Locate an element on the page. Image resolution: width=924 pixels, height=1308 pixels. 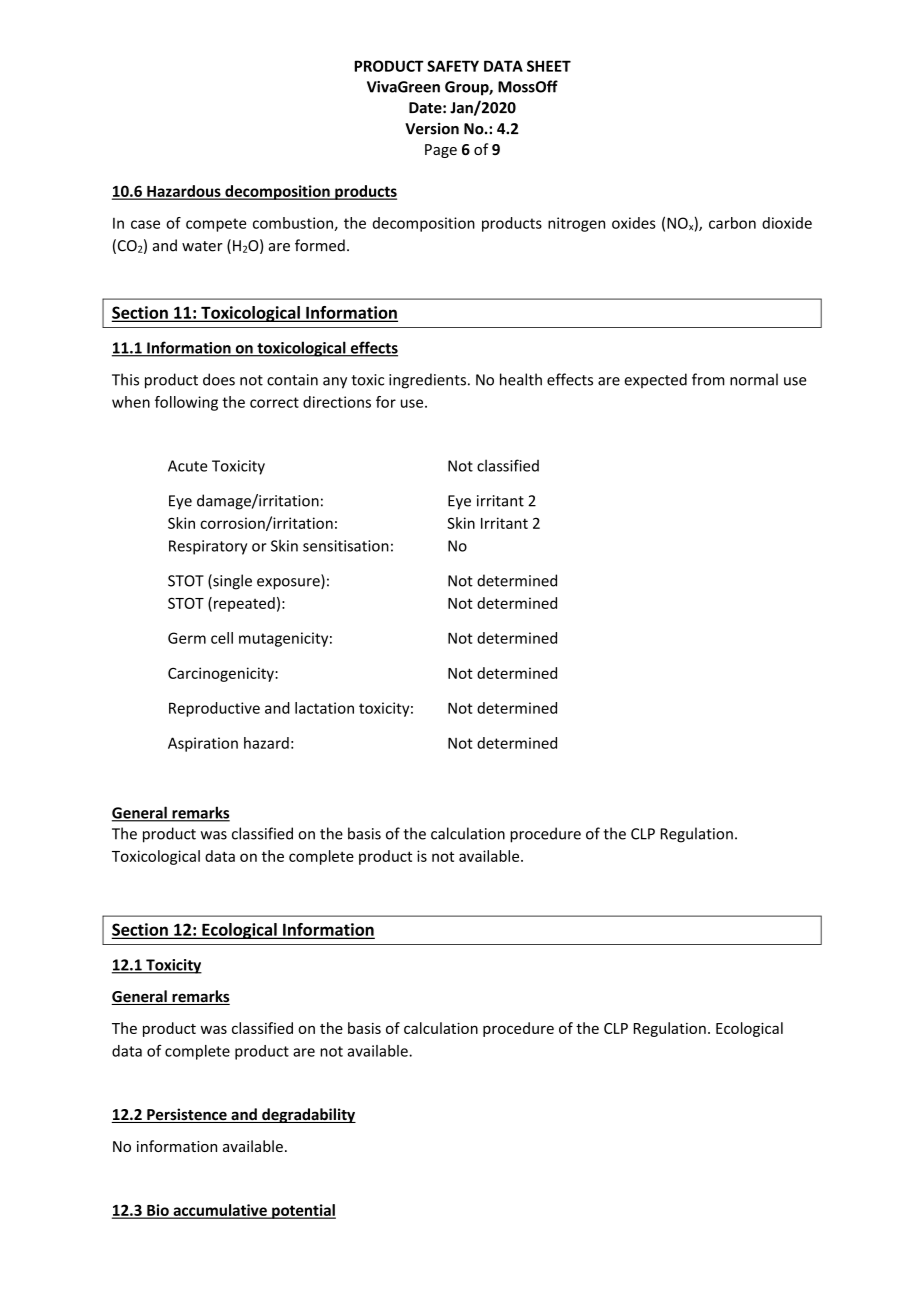
cell is located at coordinates (222, 638).
